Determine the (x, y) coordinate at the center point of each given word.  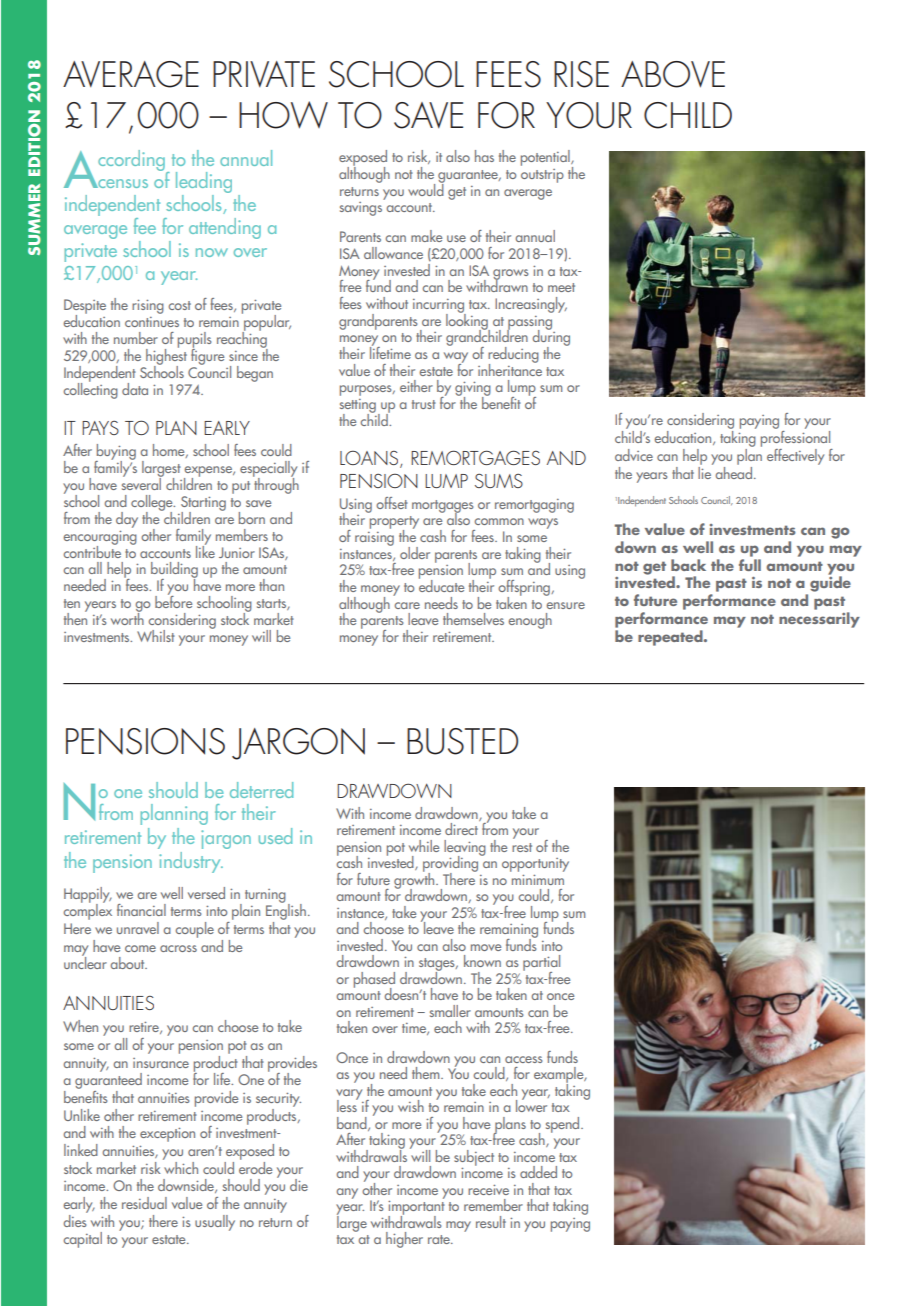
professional (795, 437)
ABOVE (673, 74)
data (135, 389)
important (416, 1208)
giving (473, 390)
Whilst (156, 636)
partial (541, 964)
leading (204, 184)
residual (144, 1203)
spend (564, 1125)
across (178, 948)
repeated (671, 638)
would (426, 188)
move (486, 947)
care (407, 605)
